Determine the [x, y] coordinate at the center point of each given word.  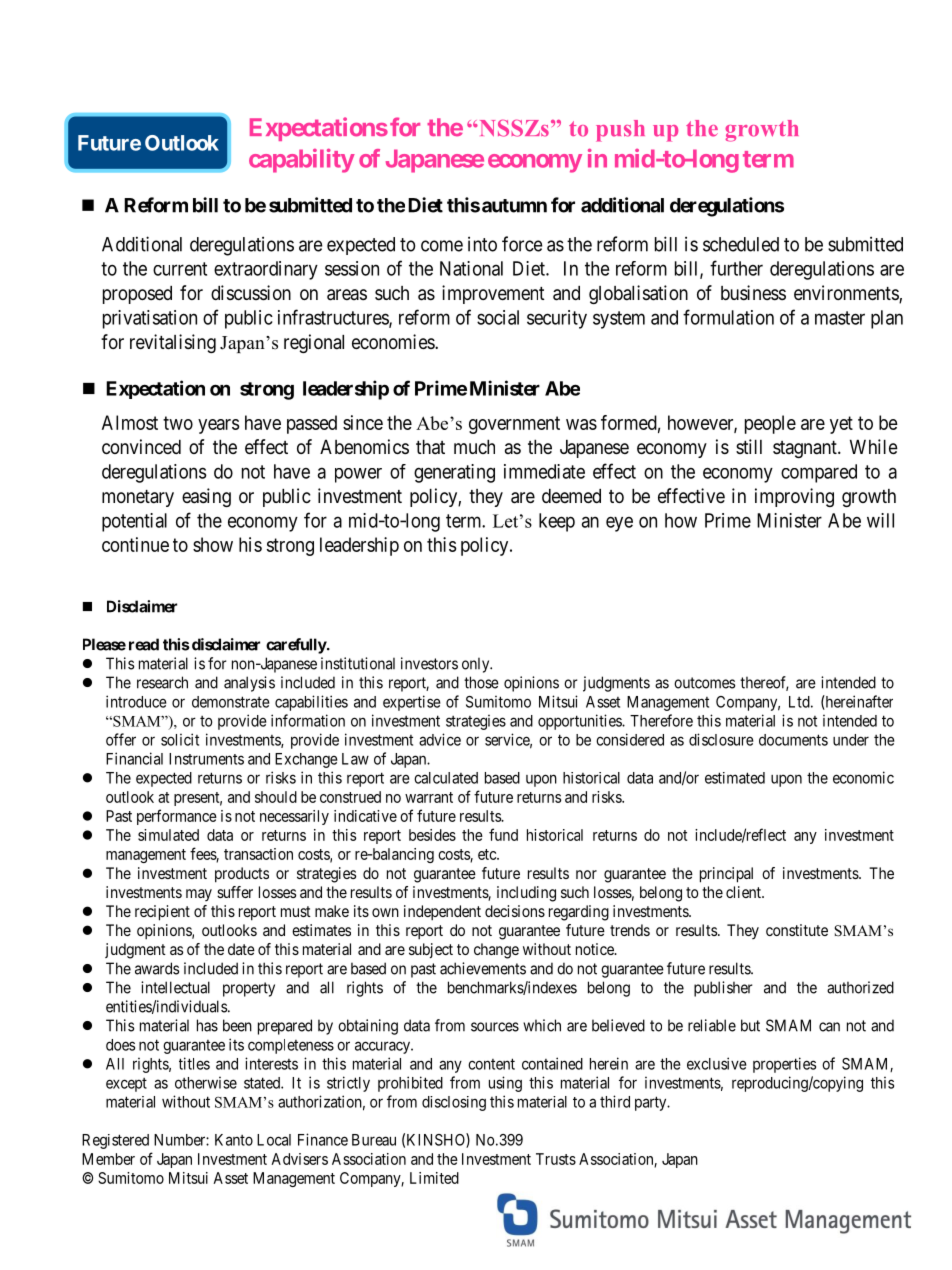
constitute [797, 930]
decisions [515, 911]
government [514, 425]
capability [302, 161]
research [162, 682]
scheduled [741, 244]
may [199, 895]
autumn [514, 206]
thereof [764, 683]
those [481, 682]
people [770, 424]
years [219, 426]
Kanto [234, 1140]
